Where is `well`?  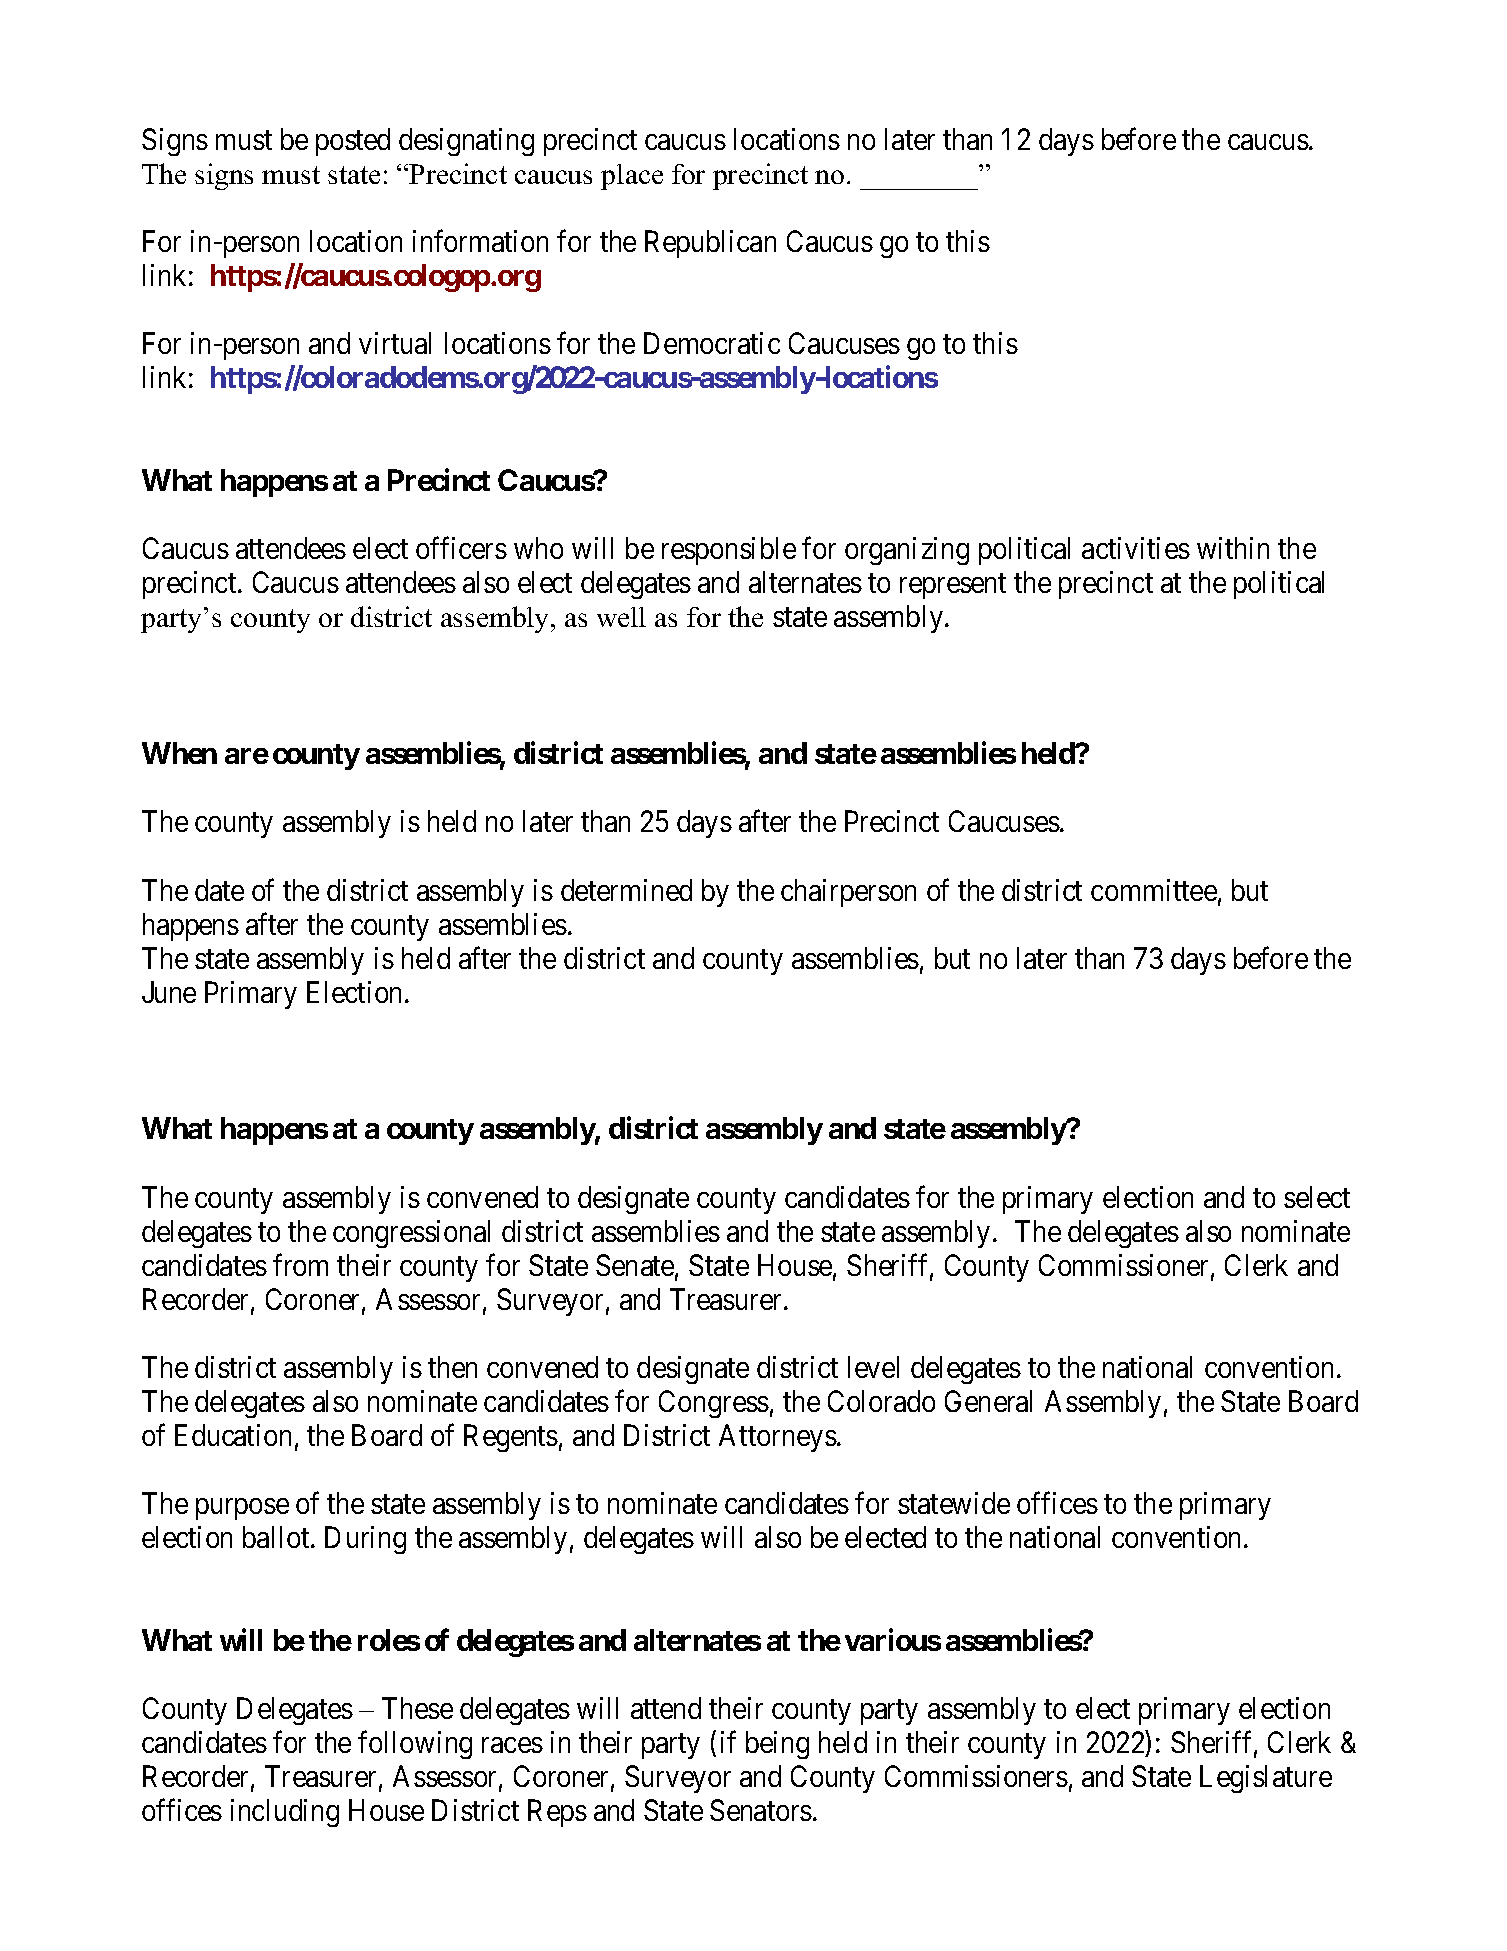 well is located at coordinates (621, 617).
